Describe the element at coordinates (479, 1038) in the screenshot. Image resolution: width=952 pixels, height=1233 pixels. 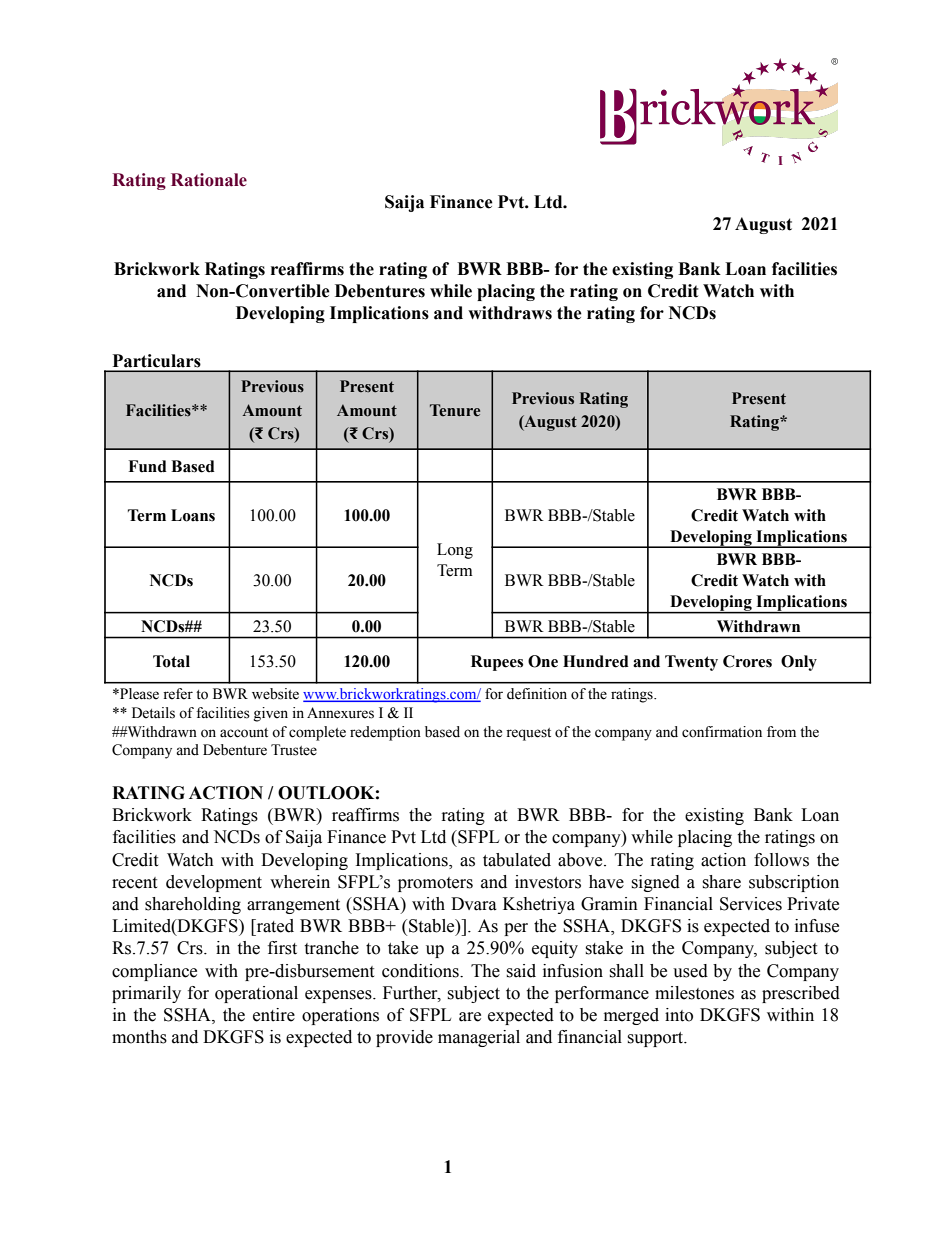
I see `managerial` at that location.
